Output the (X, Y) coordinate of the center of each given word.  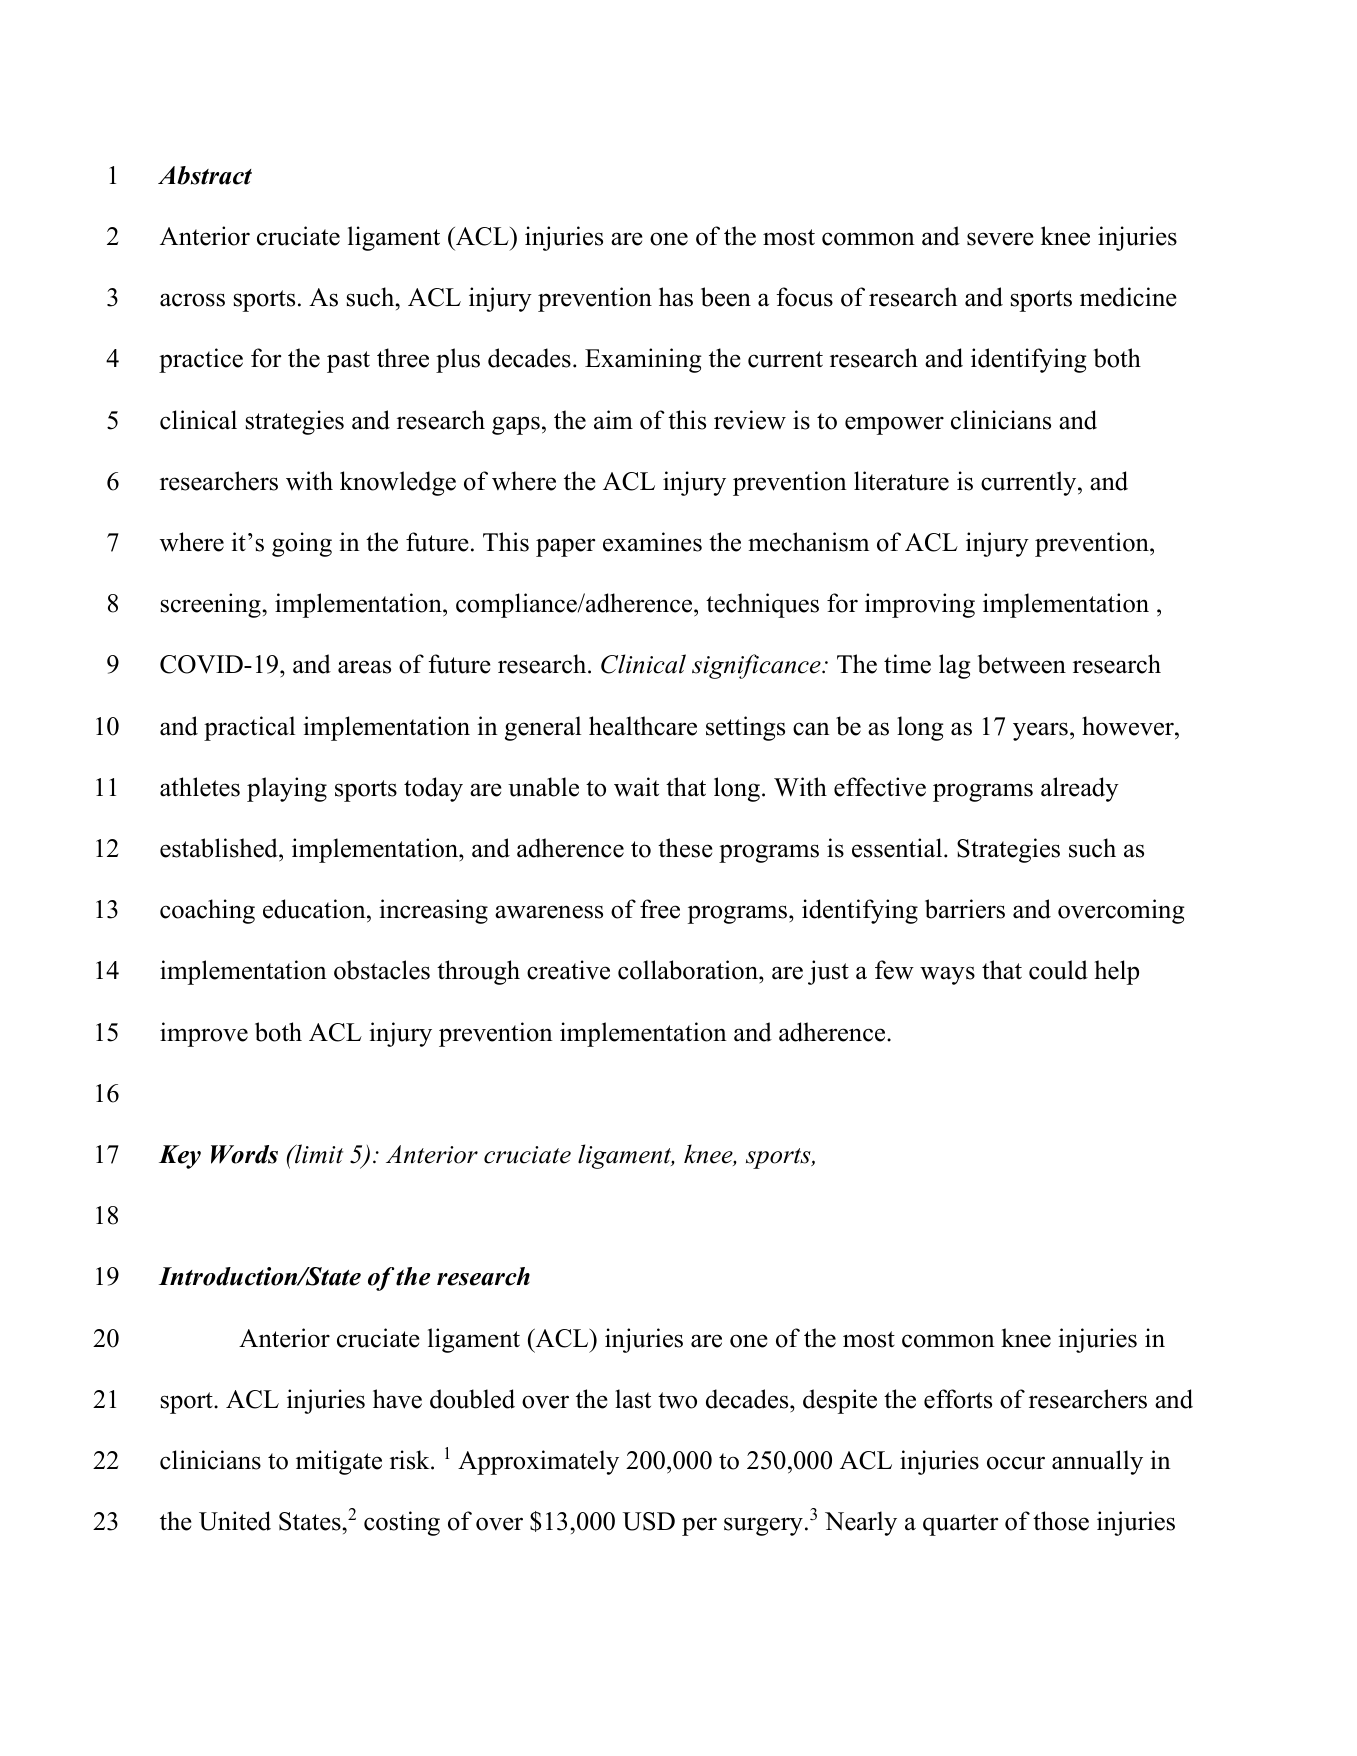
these (685, 848)
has (676, 297)
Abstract (205, 175)
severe (1000, 239)
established (220, 848)
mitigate (339, 1462)
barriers (965, 909)
